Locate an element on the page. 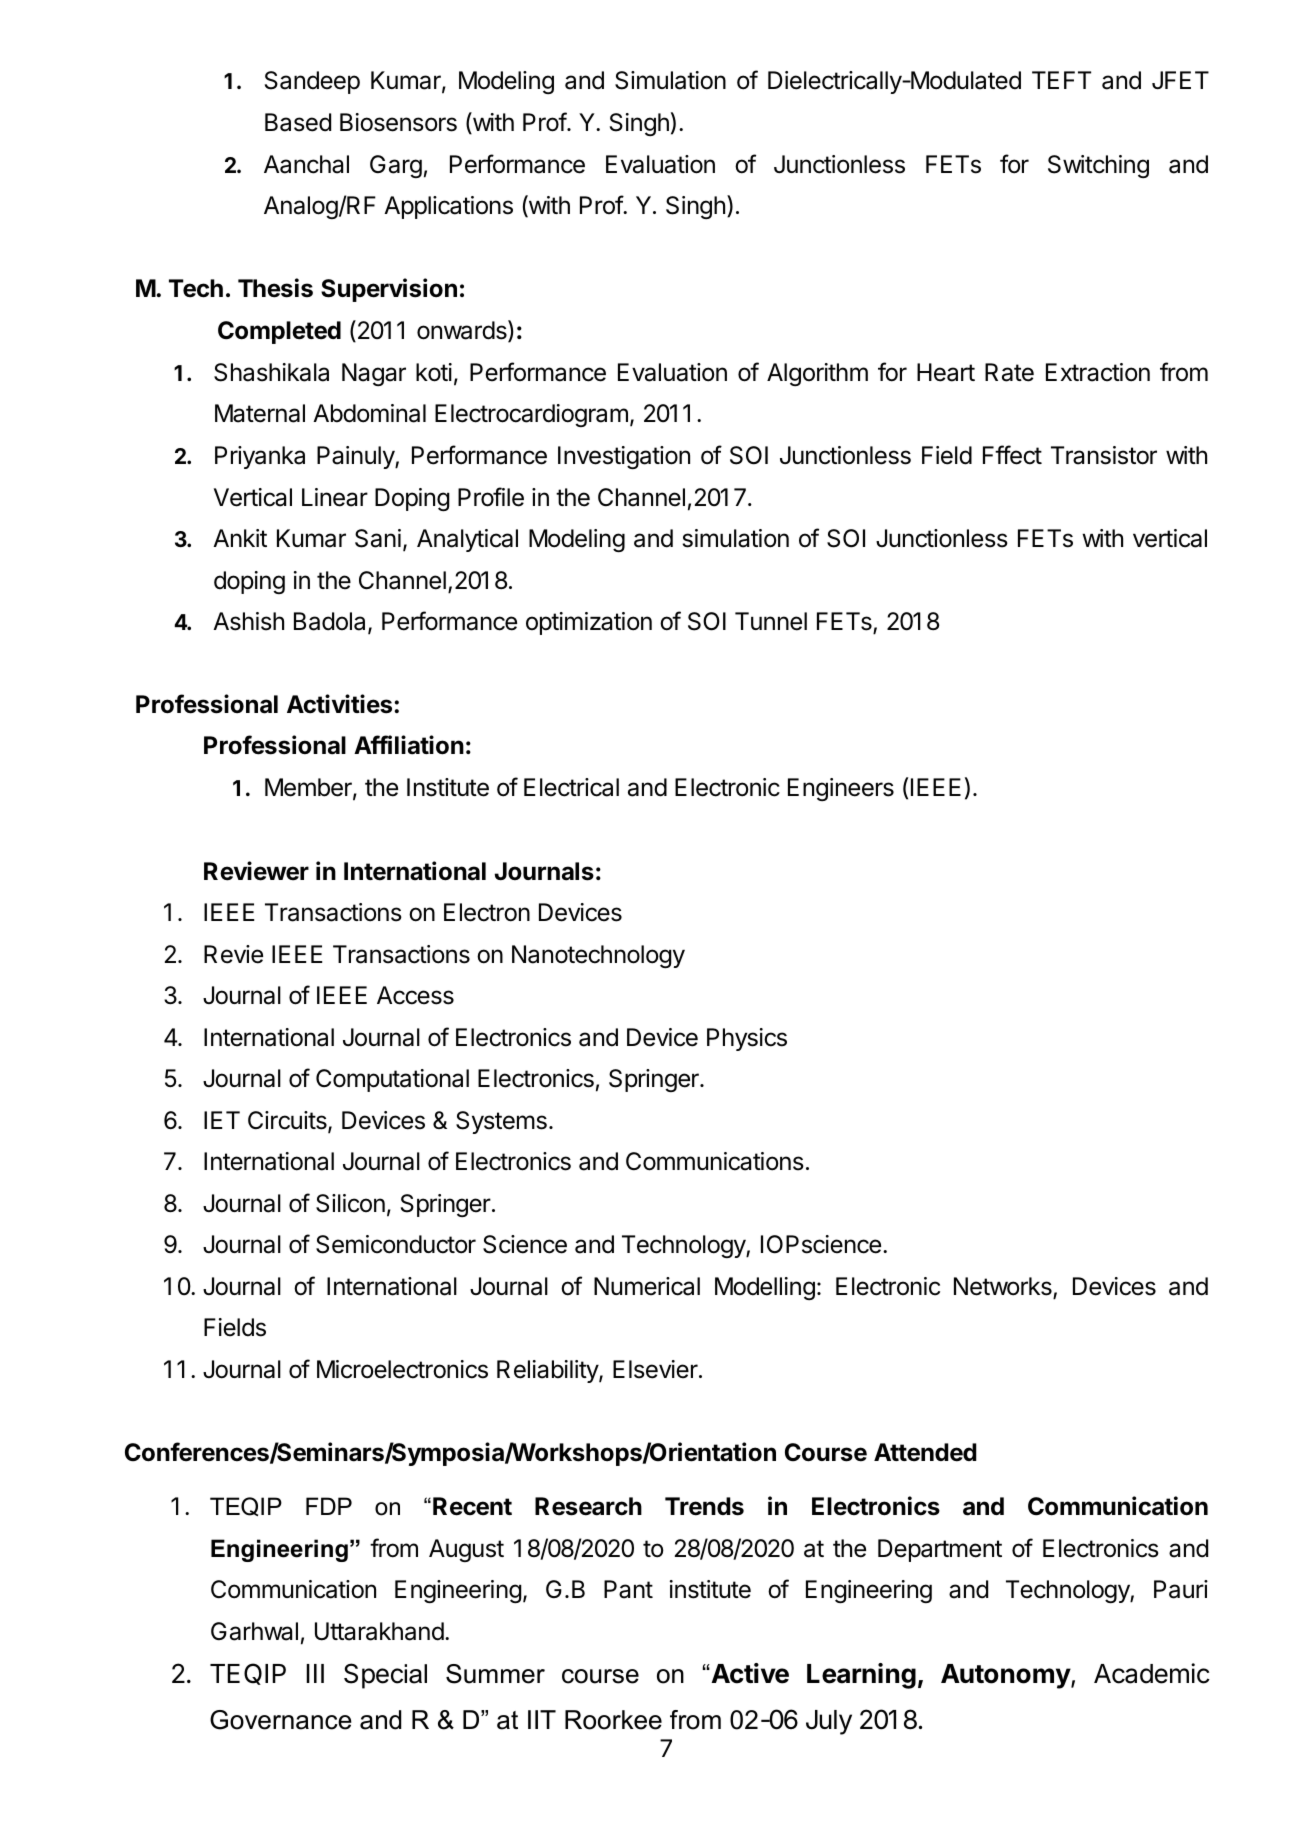 Image resolution: width=1302 pixels, height=1841 pixels. Applications is located at coordinates (448, 207).
